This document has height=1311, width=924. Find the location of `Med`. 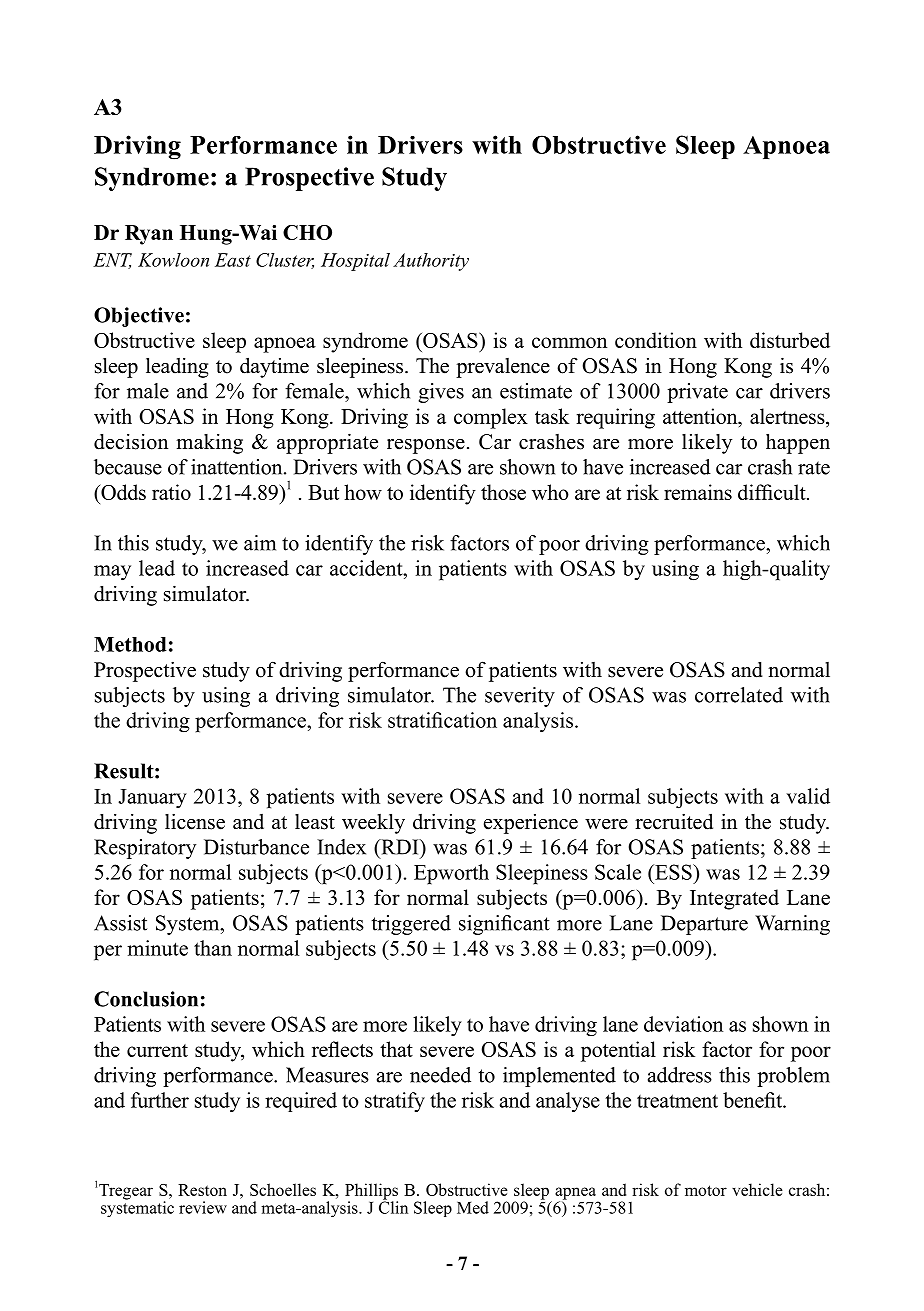

Med is located at coordinates (473, 1207).
